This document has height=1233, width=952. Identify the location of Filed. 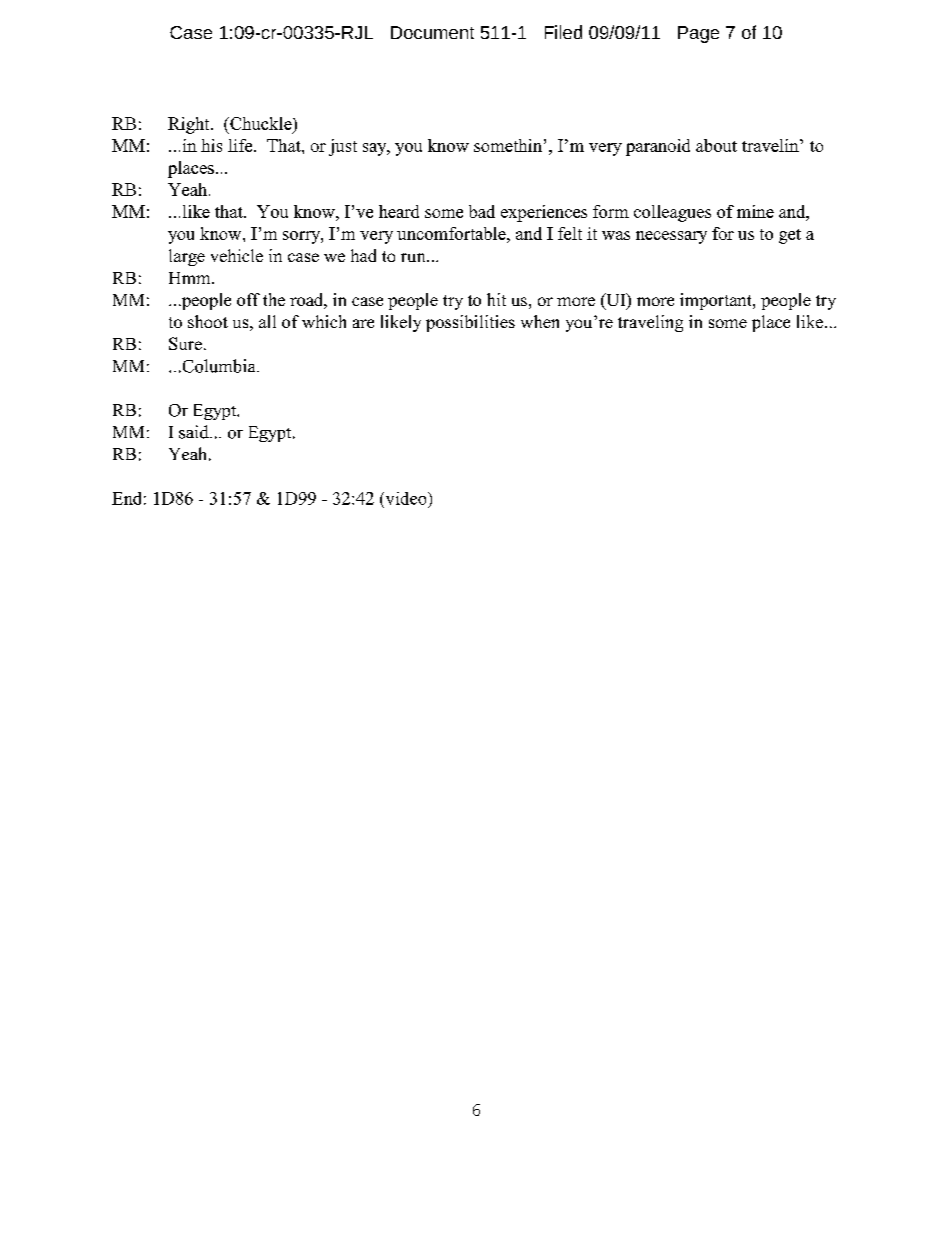
(563, 32).
